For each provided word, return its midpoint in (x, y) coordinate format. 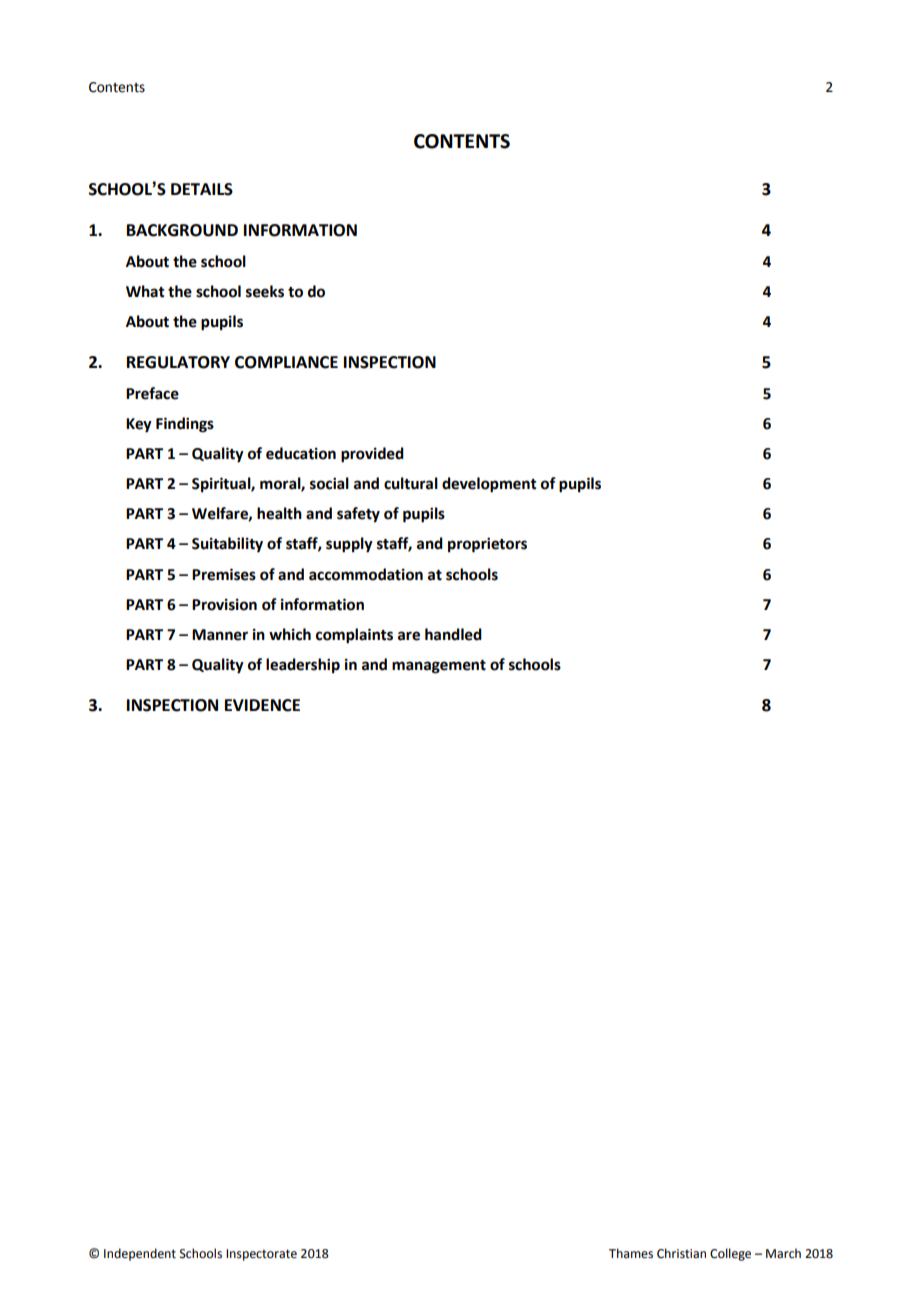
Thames (631, 1253)
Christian (681, 1253)
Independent (140, 1254)
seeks (265, 291)
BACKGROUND (182, 230)
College (730, 1254)
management (439, 667)
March (783, 1253)
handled (453, 634)
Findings (185, 425)
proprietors (487, 545)
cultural (411, 483)
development (489, 485)
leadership (303, 665)
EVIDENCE (262, 705)
